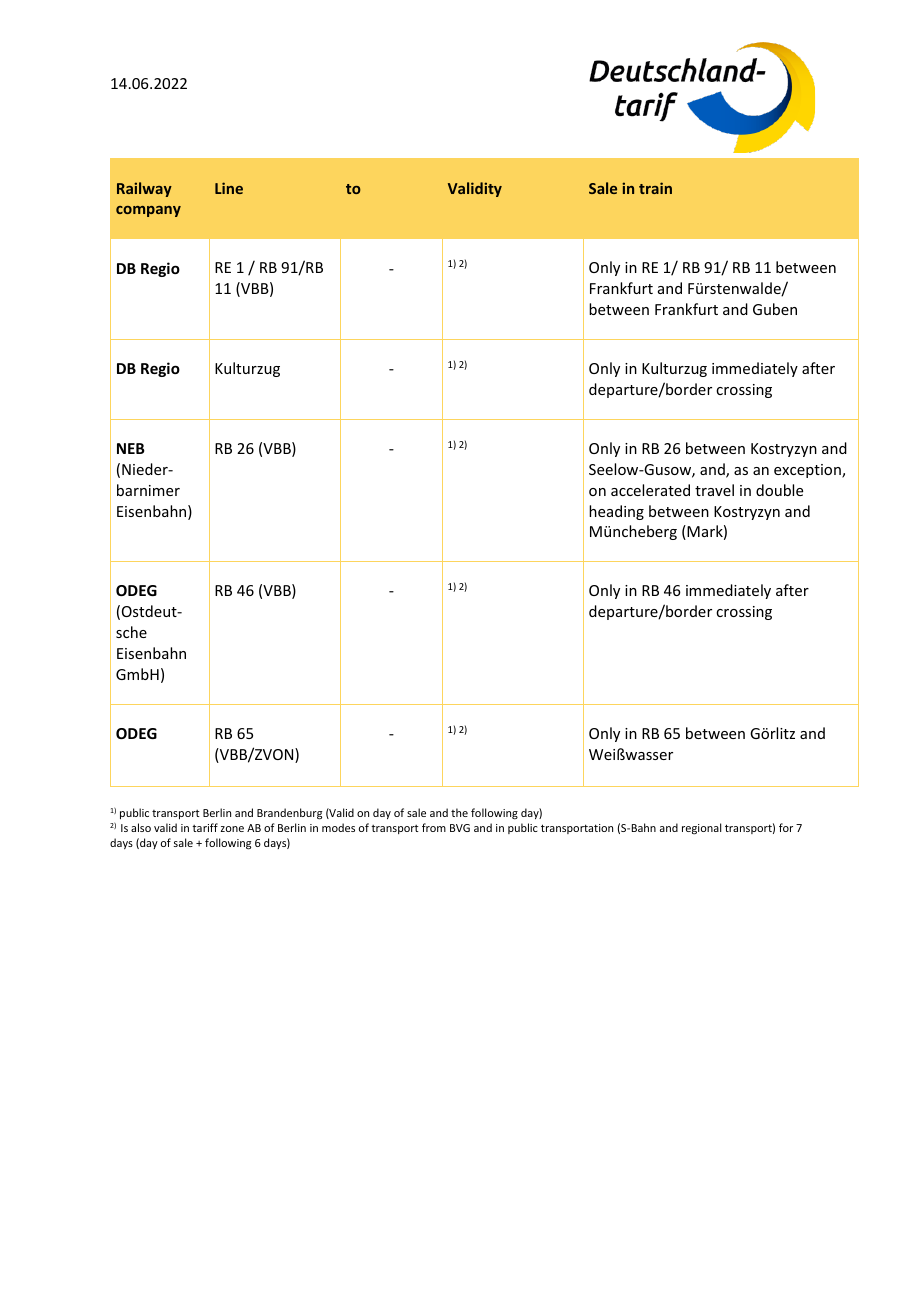 This screenshot has width=924, height=1308. What do you see at coordinates (434, 827) in the screenshot?
I see `from` at bounding box center [434, 827].
